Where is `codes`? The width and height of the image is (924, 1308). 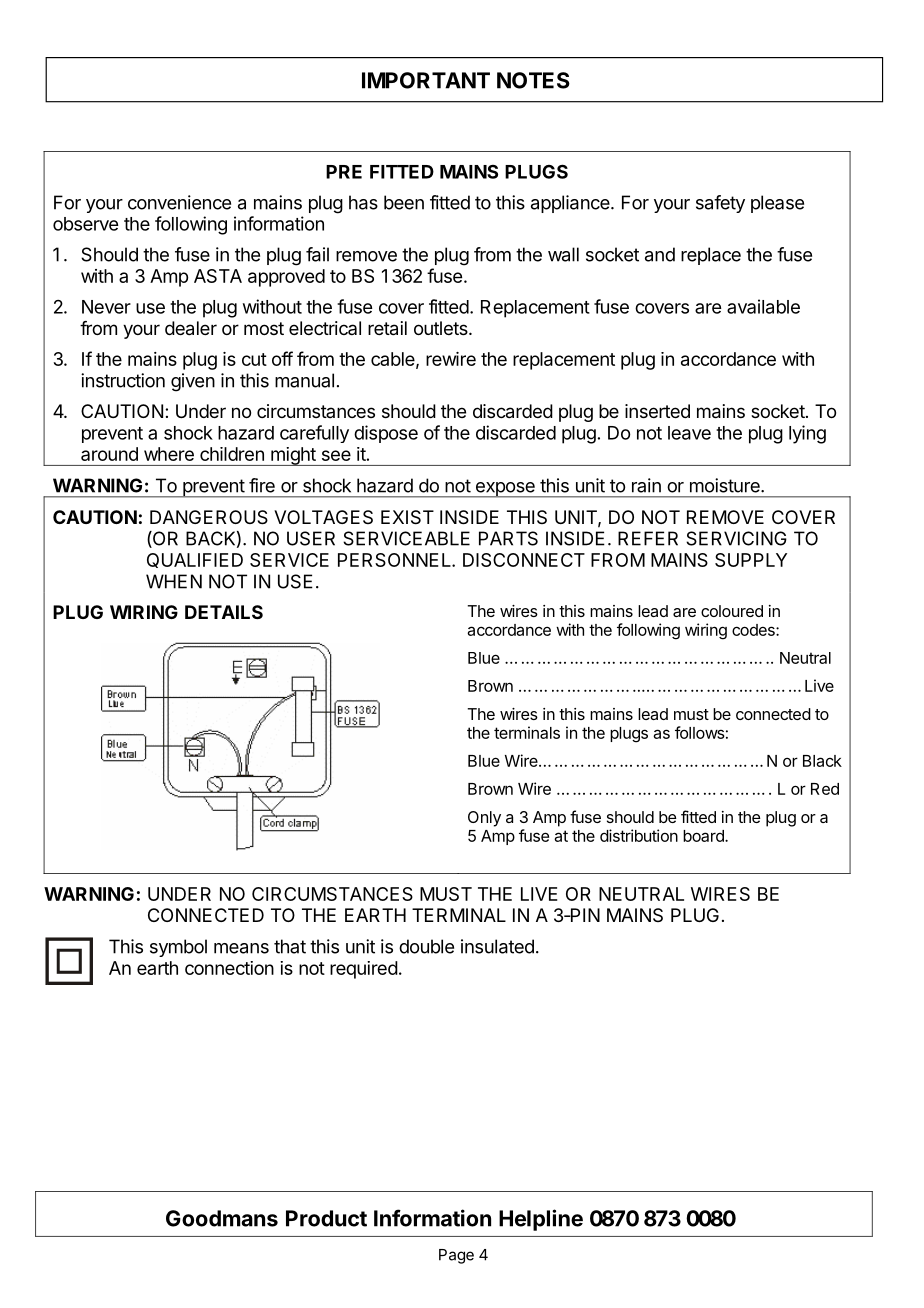 codes is located at coordinates (754, 630).
